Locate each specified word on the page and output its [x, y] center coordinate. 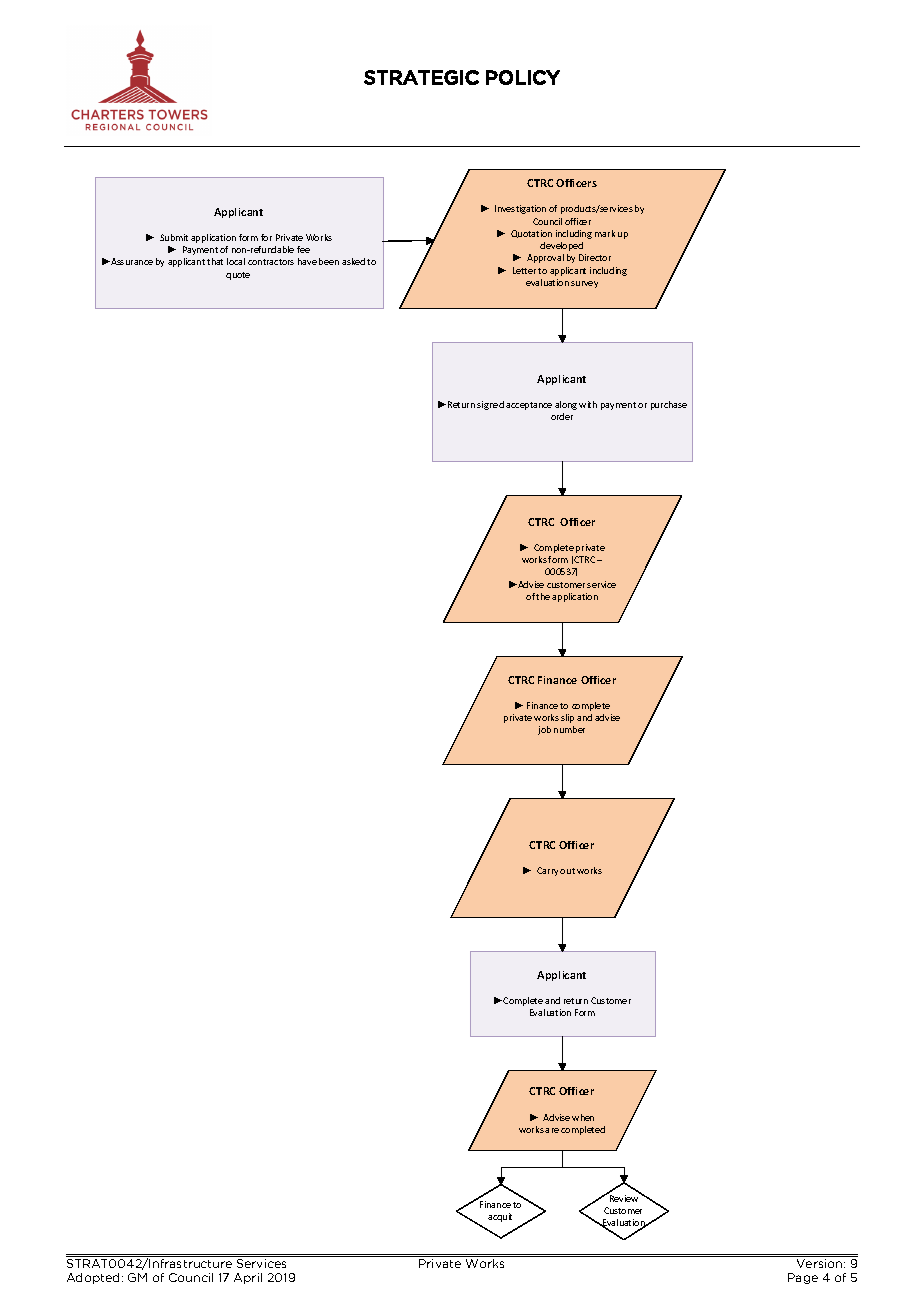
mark [605, 233]
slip [567, 718]
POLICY [523, 77]
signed [490, 405]
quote [238, 276]
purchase [669, 405]
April [248, 1278]
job [544, 730]
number [569, 729]
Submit [174, 237]
